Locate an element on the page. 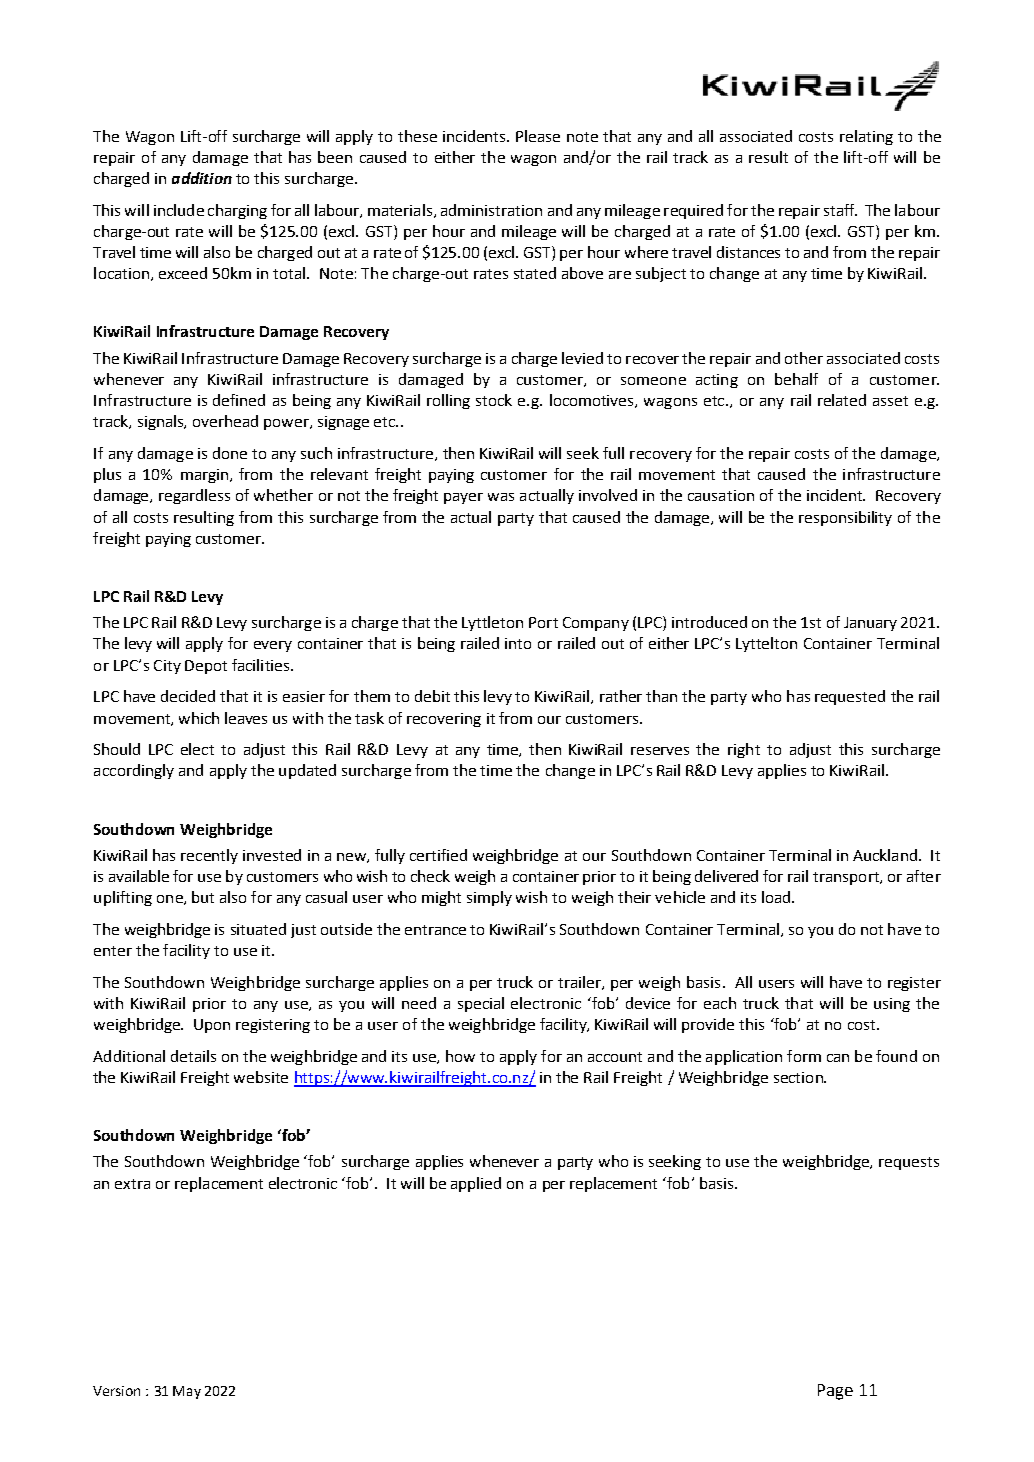 Image resolution: width=1034 pixels, height=1462 pixels. Page is located at coordinates (835, 1392).
